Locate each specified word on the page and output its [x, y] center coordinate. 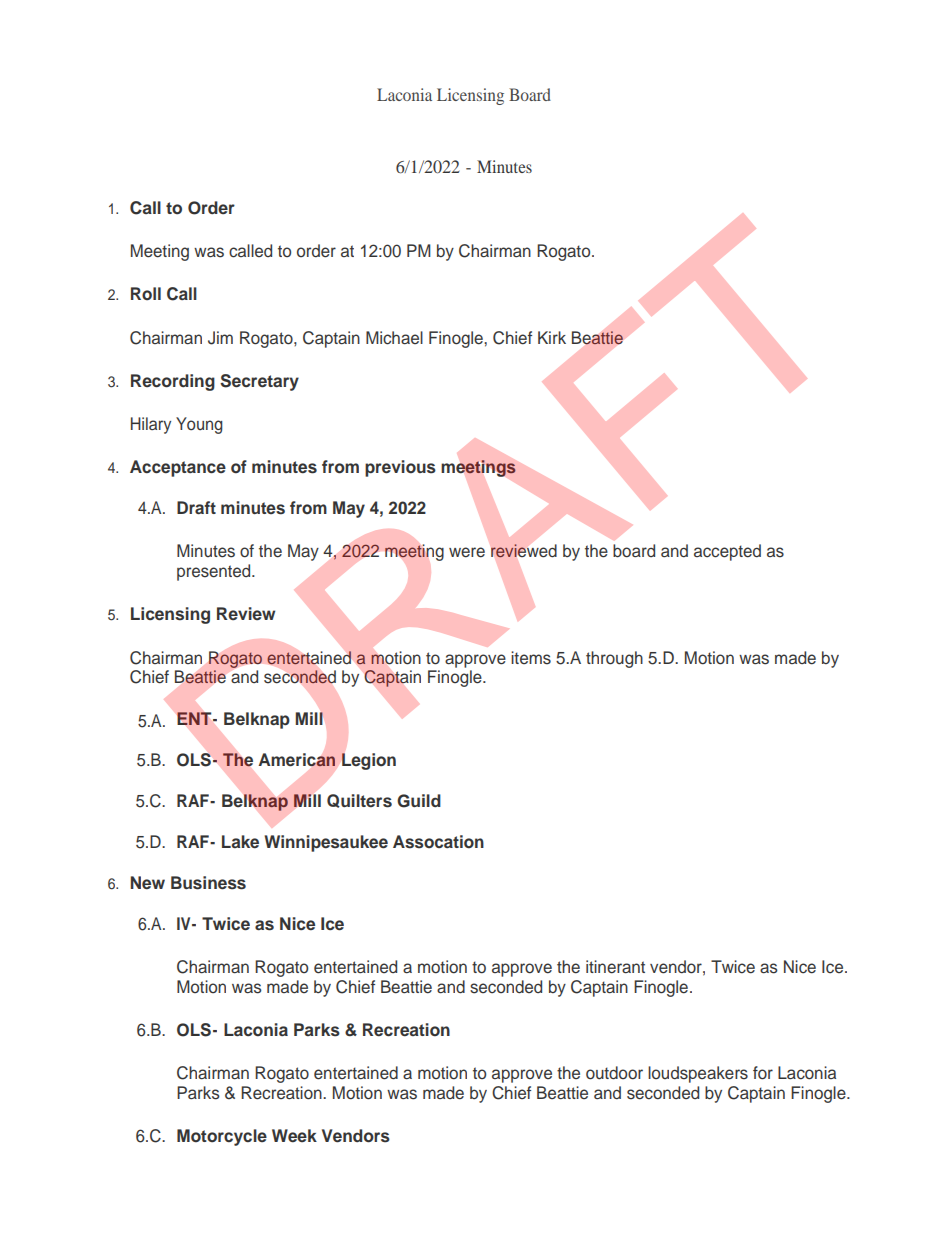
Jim [220, 338]
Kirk [552, 337]
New [147, 883]
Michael [394, 338]
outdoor [614, 1073]
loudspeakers [698, 1074]
